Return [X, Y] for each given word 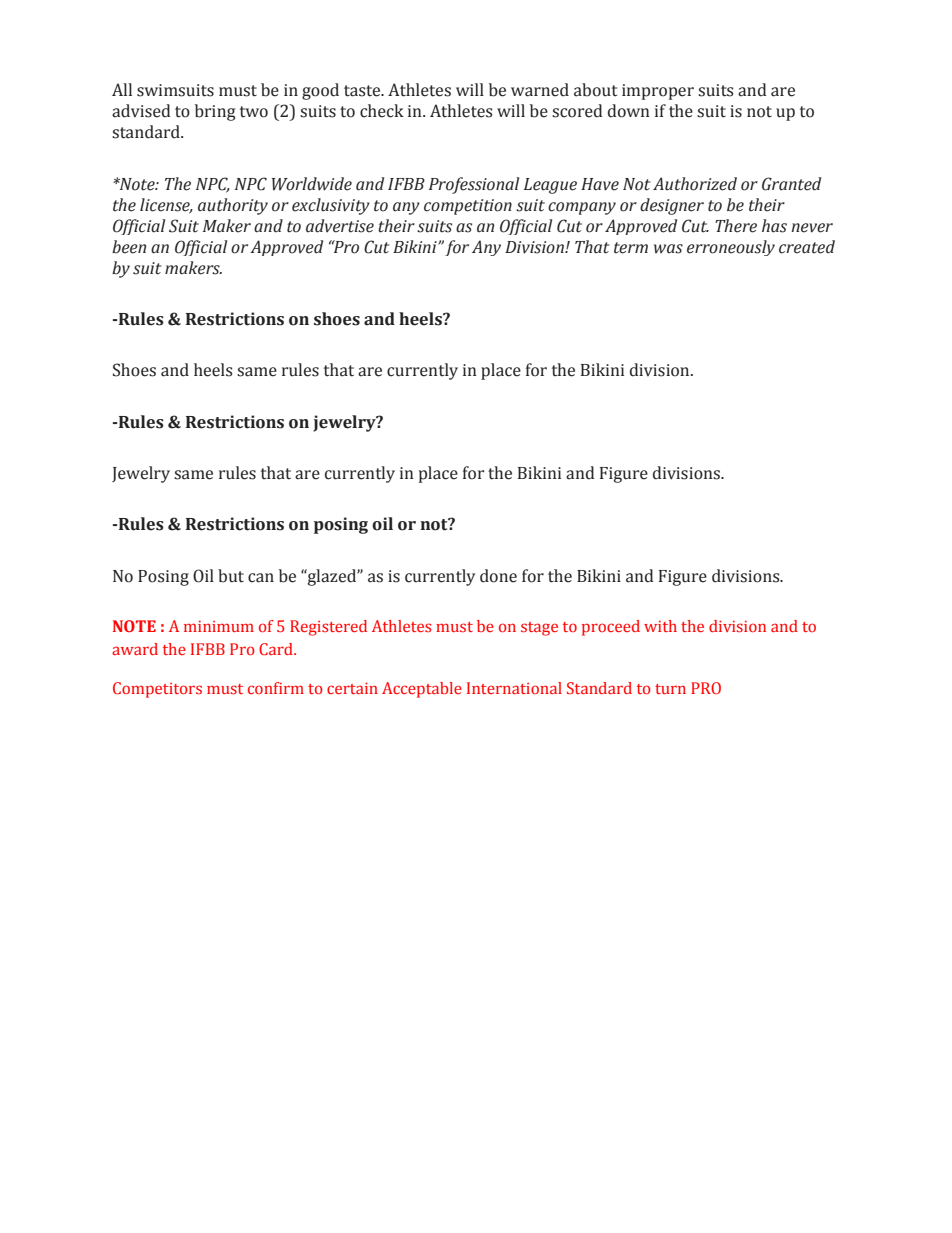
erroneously [731, 248]
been [129, 247]
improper [658, 92]
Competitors [157, 690]
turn [670, 689]
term [631, 248]
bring [215, 112]
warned [540, 90]
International [514, 688]
